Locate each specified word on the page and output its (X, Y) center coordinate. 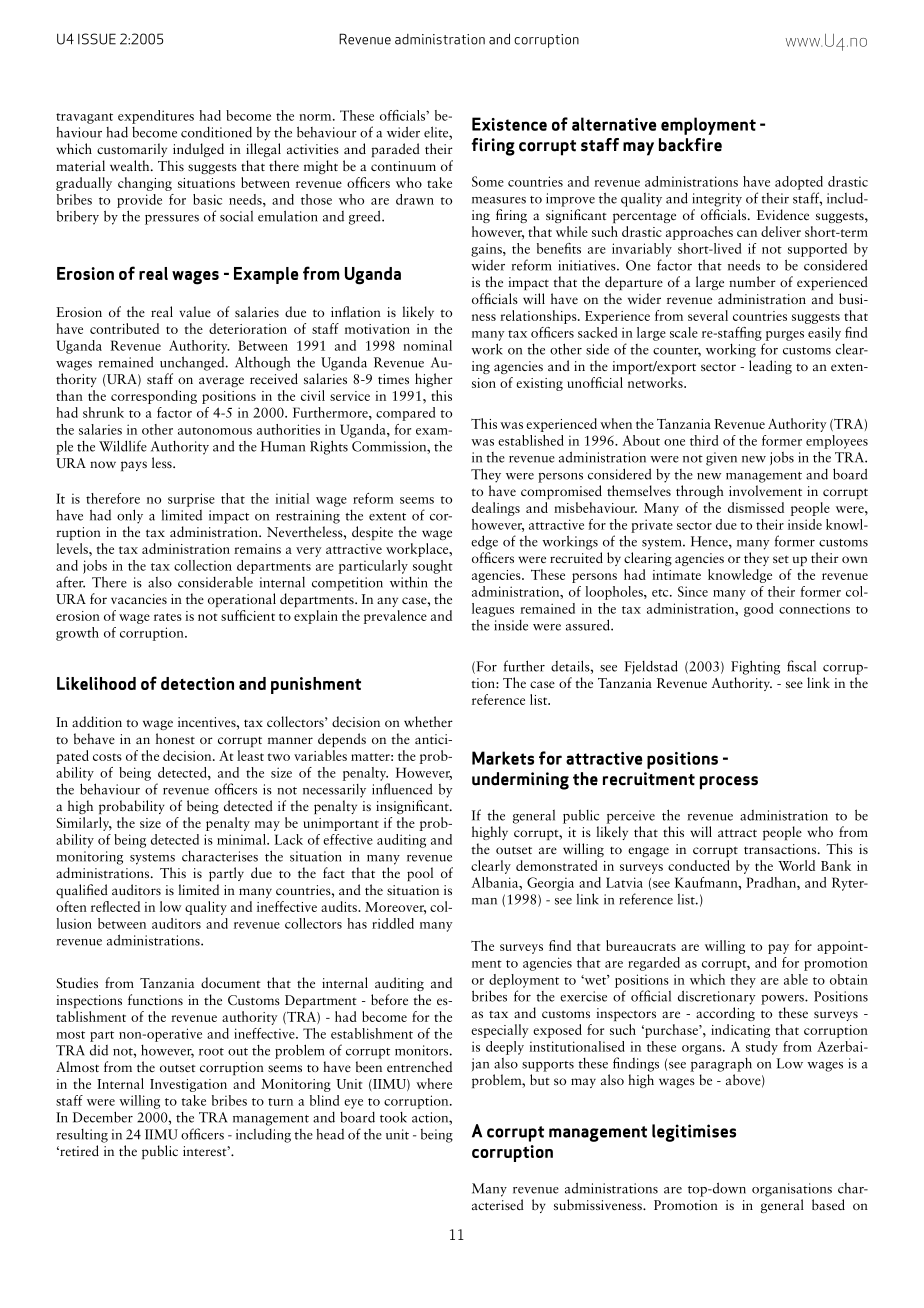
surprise (191, 500)
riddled (393, 923)
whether (428, 721)
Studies (77, 982)
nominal (427, 345)
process (729, 783)
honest (175, 738)
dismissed (756, 507)
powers (783, 1000)
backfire (690, 145)
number (752, 281)
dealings (496, 509)
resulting (82, 1136)
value (195, 311)
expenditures (156, 117)
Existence (509, 124)
